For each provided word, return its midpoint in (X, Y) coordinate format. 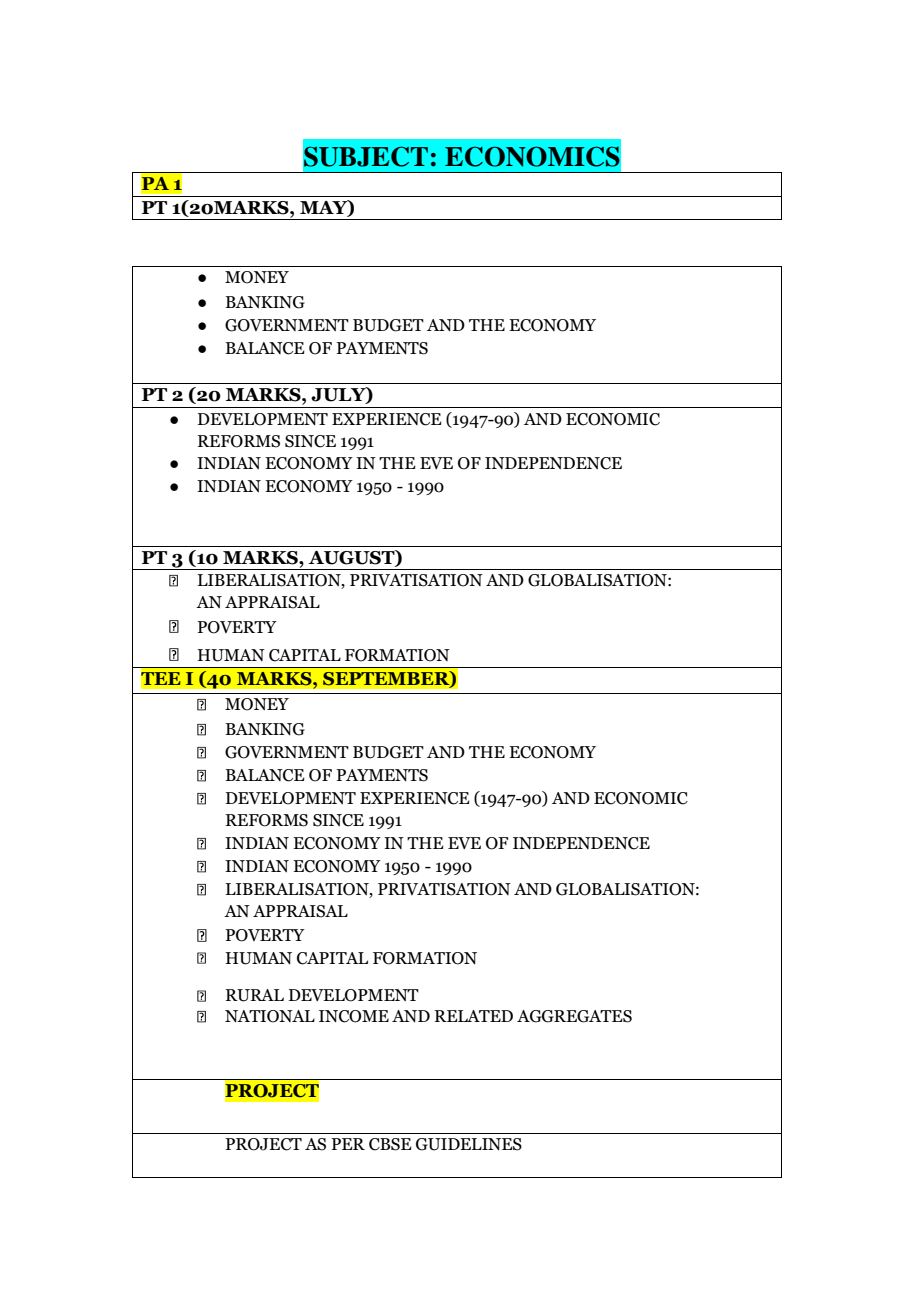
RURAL (255, 995)
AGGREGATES (574, 1016)
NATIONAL (270, 1016)
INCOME (354, 1016)
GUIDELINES (469, 1144)
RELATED (474, 1016)
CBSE (390, 1144)
